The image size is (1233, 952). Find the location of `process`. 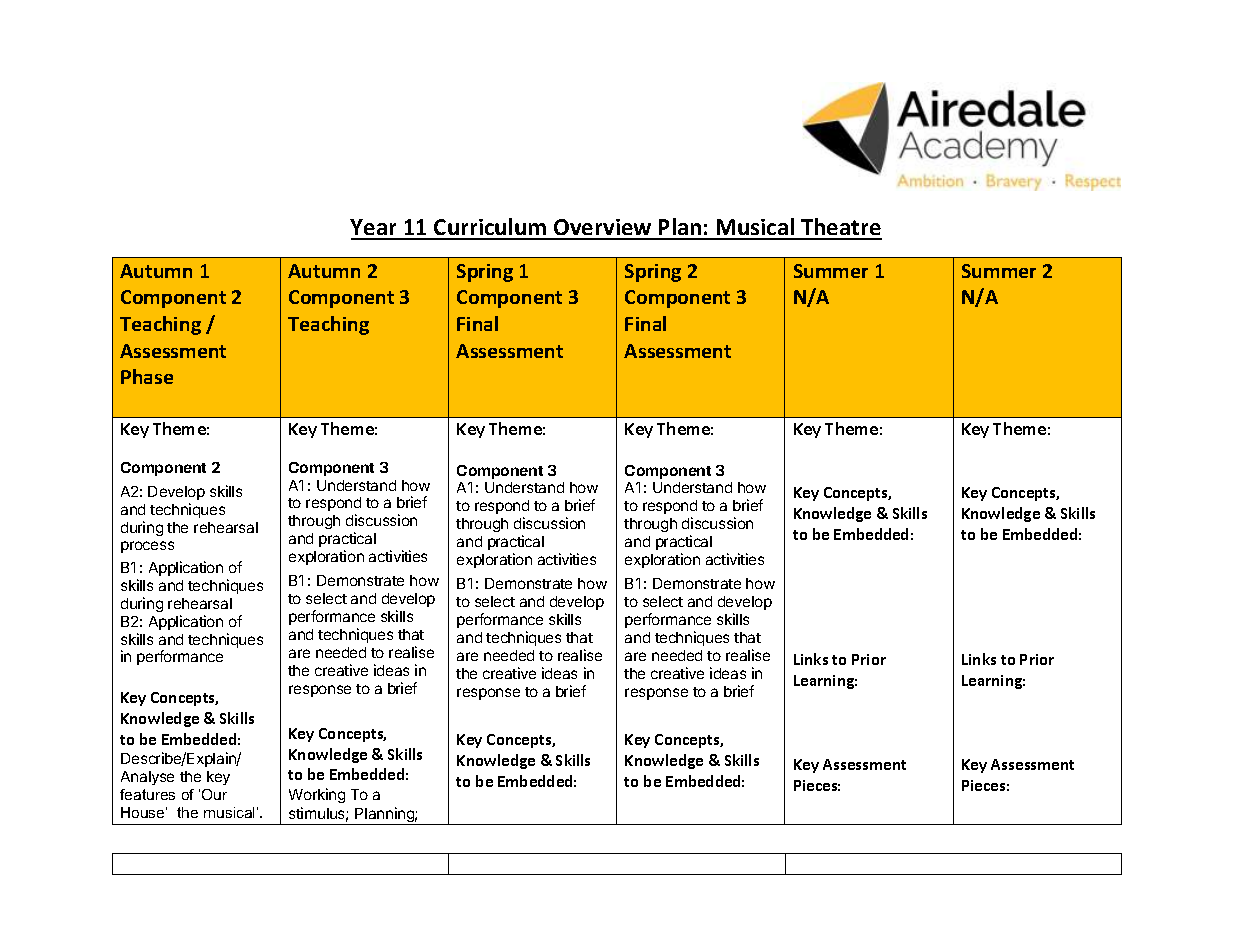

process is located at coordinates (147, 547).
